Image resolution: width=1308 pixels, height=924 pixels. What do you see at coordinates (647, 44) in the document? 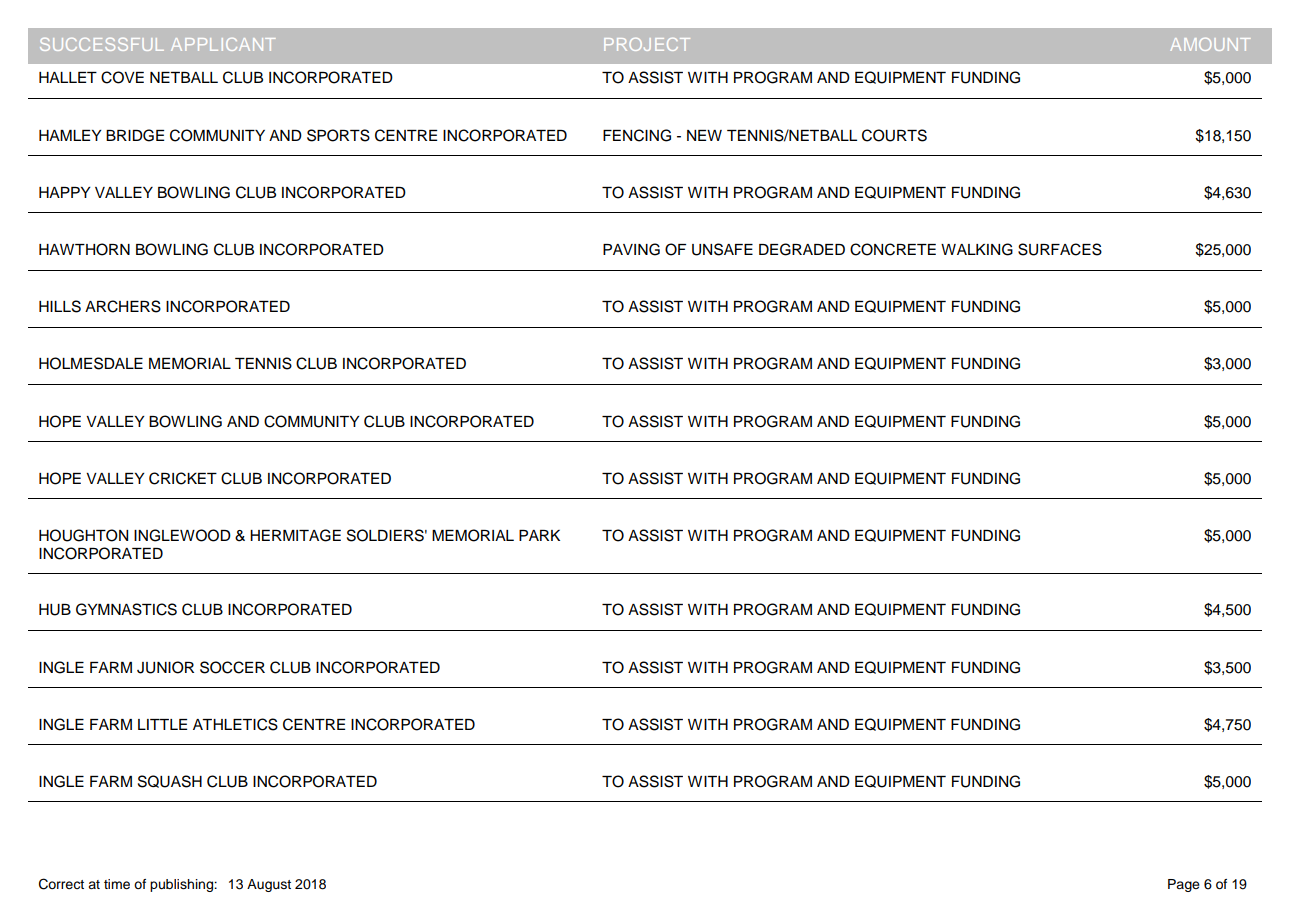
I see `PROJECT` at bounding box center [647, 44].
